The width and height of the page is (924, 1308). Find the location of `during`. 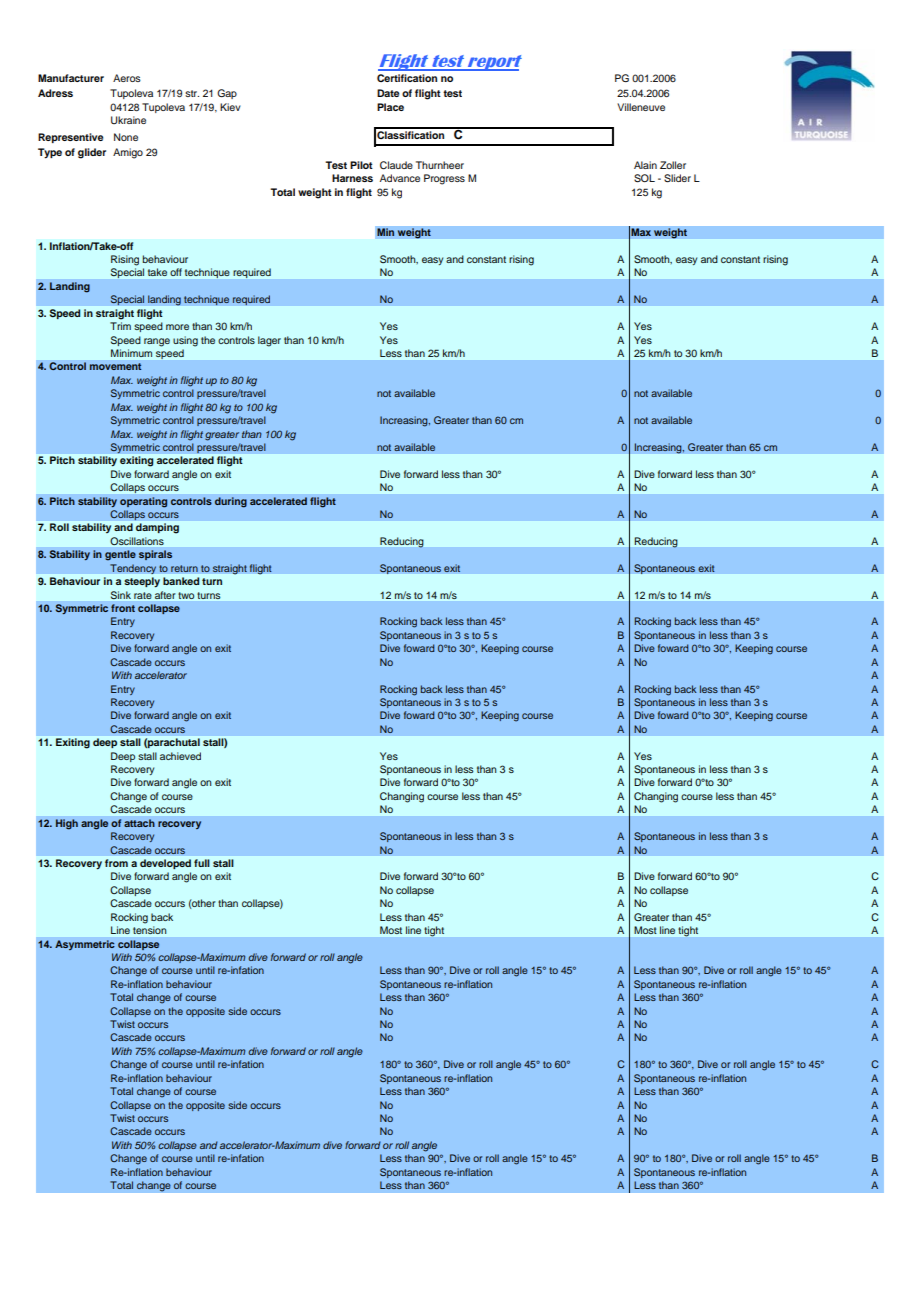

during is located at coordinates (231, 502).
